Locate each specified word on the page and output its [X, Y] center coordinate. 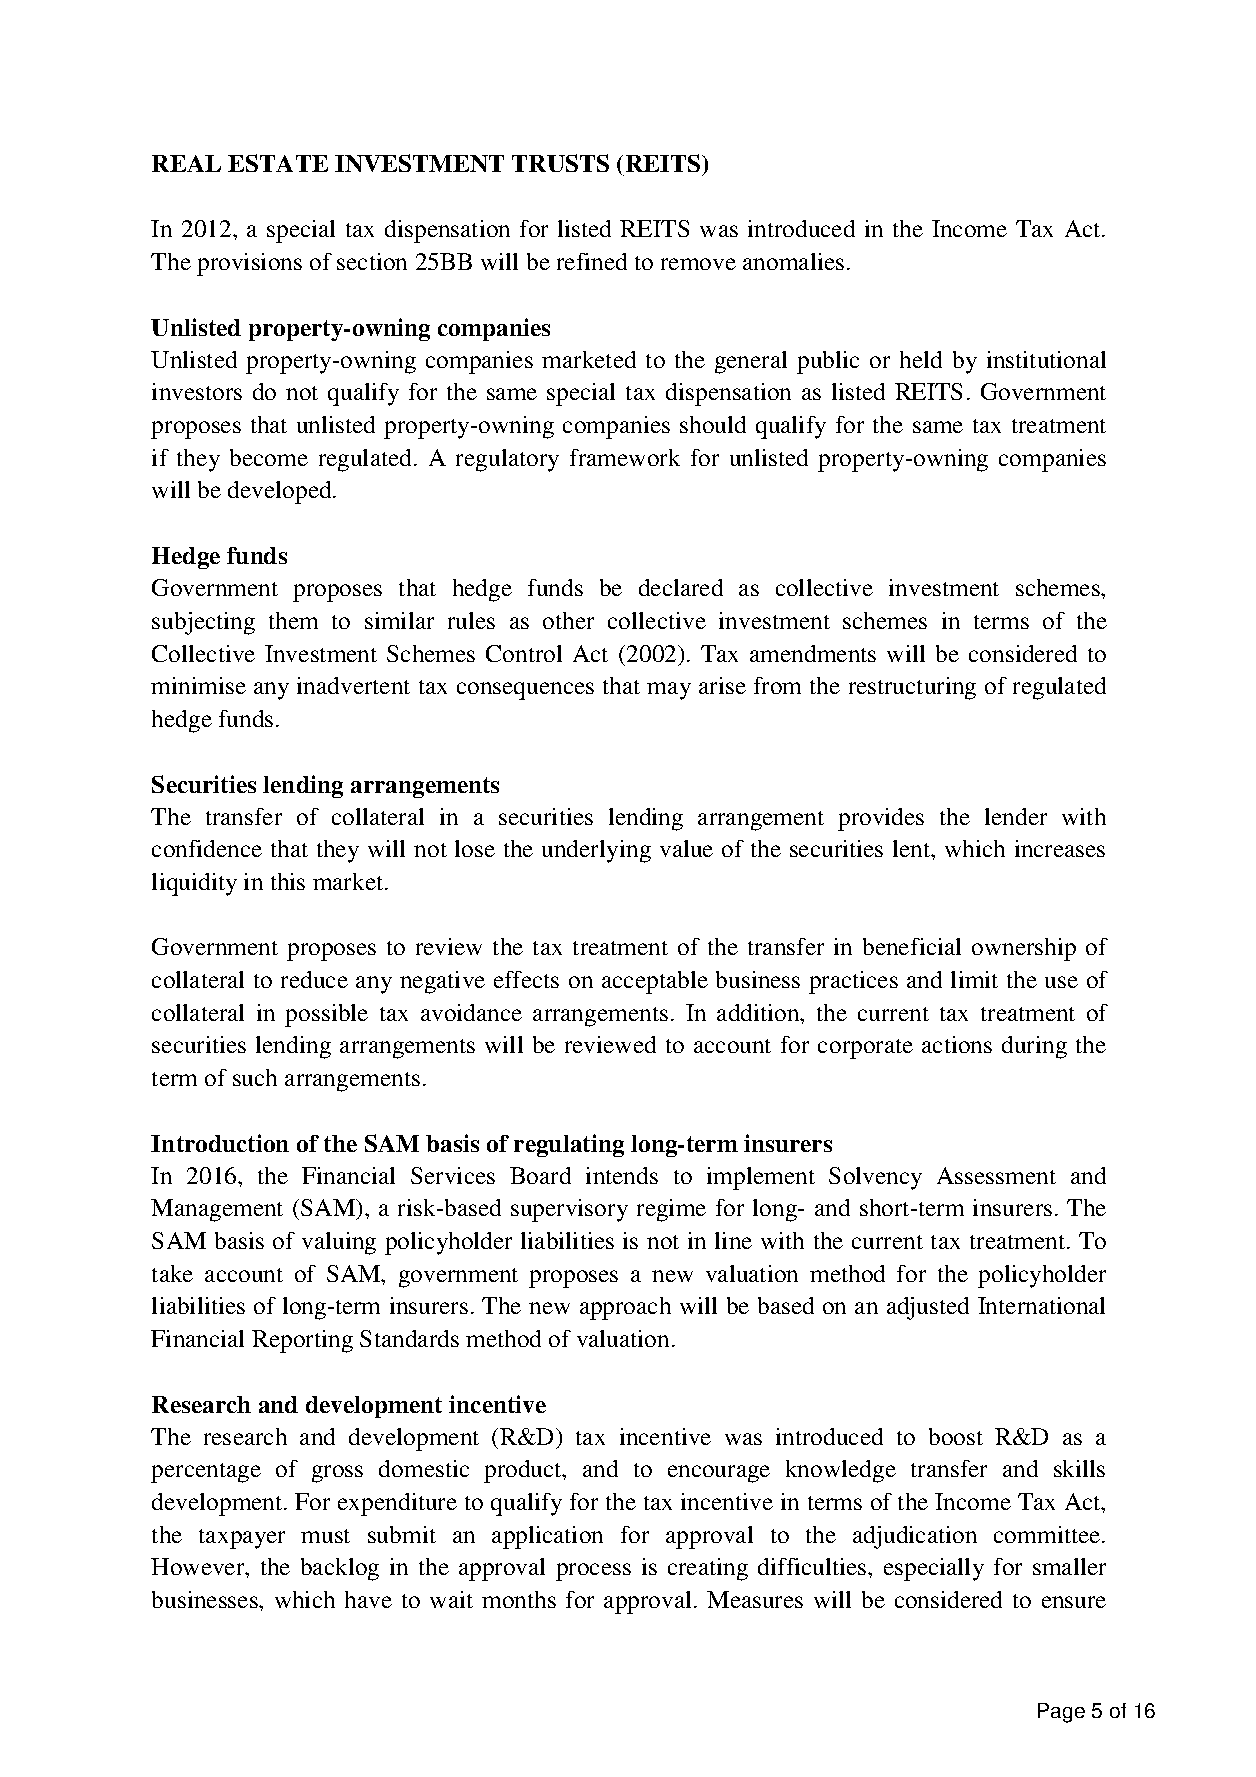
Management [217, 1210]
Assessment [996, 1175]
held [921, 359]
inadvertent [353, 685]
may [669, 691]
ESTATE [278, 163]
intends [622, 1175]
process [593, 1572]
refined [592, 261]
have [368, 1599]
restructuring [912, 688]
